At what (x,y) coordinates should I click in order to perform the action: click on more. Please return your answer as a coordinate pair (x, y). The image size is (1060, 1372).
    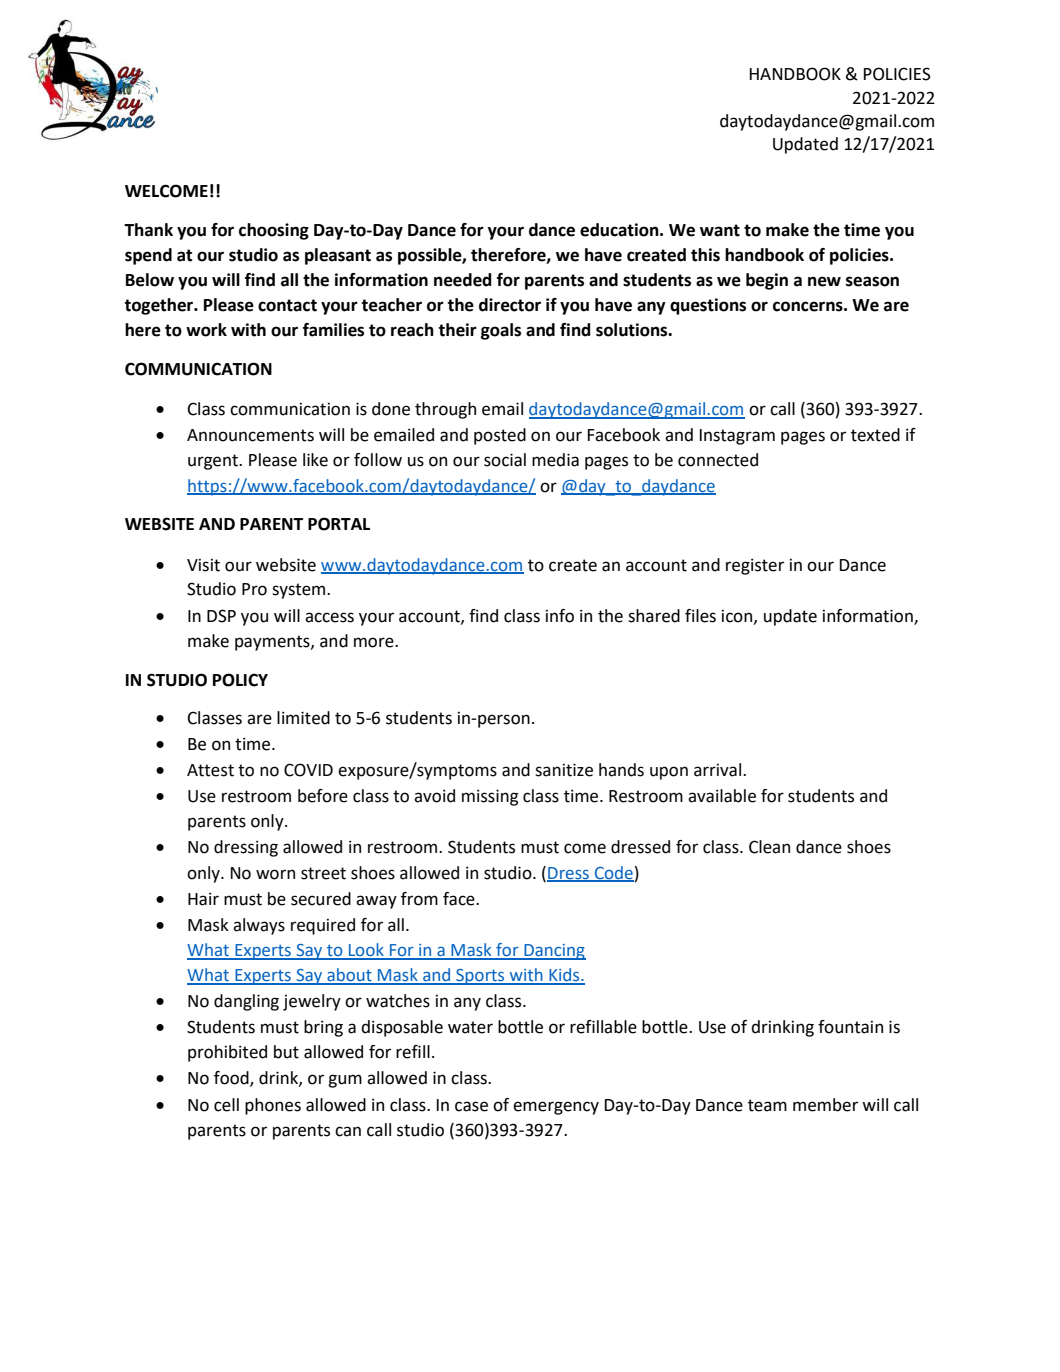
    Looking at the image, I should click on (375, 642).
